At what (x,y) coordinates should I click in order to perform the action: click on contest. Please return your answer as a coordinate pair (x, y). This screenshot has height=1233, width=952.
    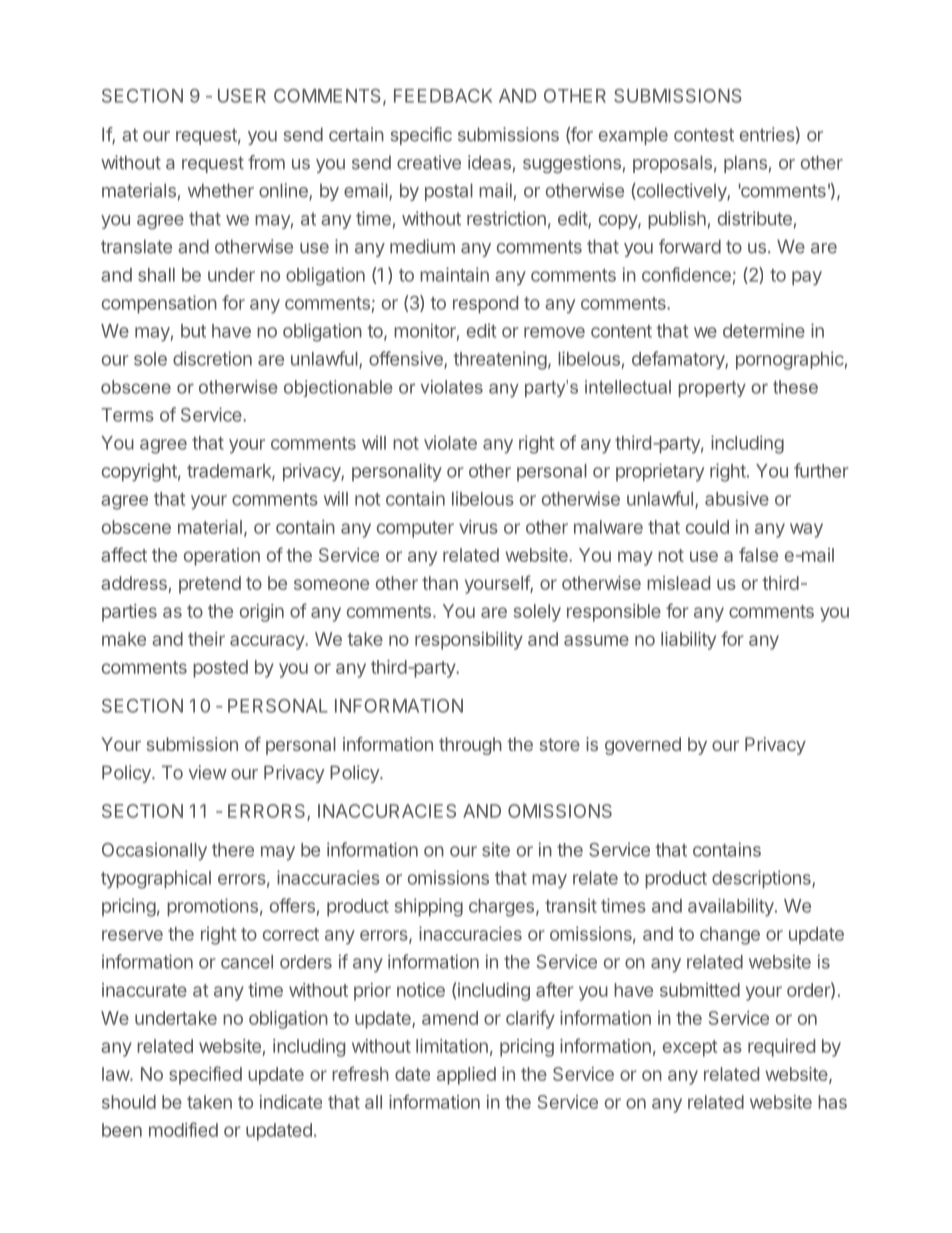
    Looking at the image, I should click on (704, 135).
